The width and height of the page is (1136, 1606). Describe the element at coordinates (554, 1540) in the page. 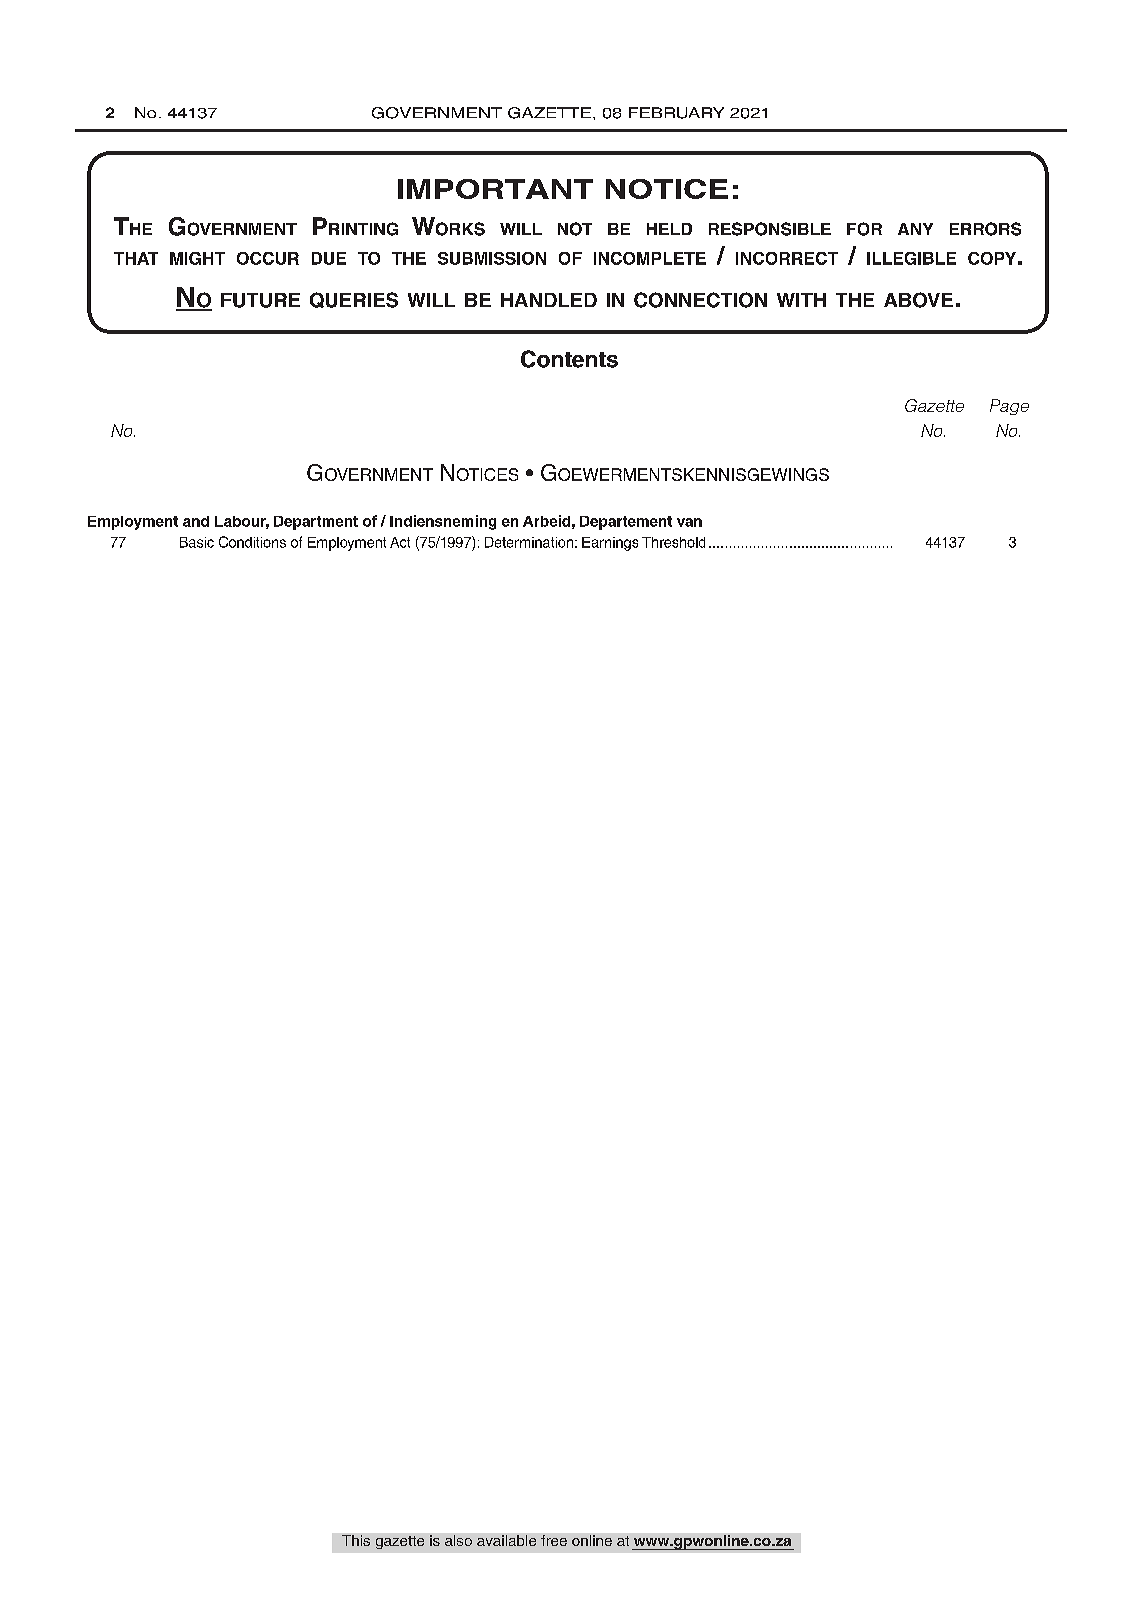

I see `free` at that location.
